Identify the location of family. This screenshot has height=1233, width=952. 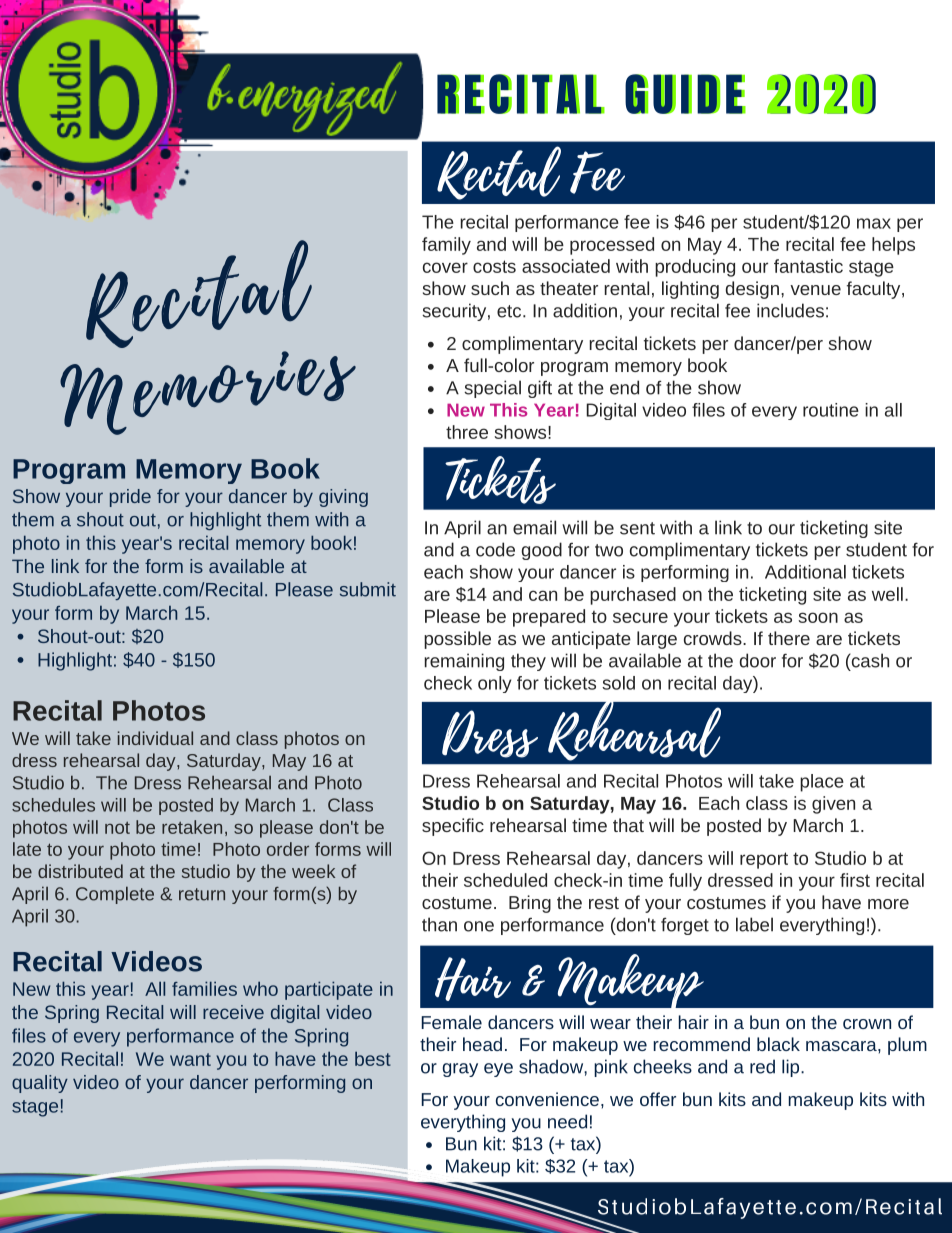
(446, 246).
